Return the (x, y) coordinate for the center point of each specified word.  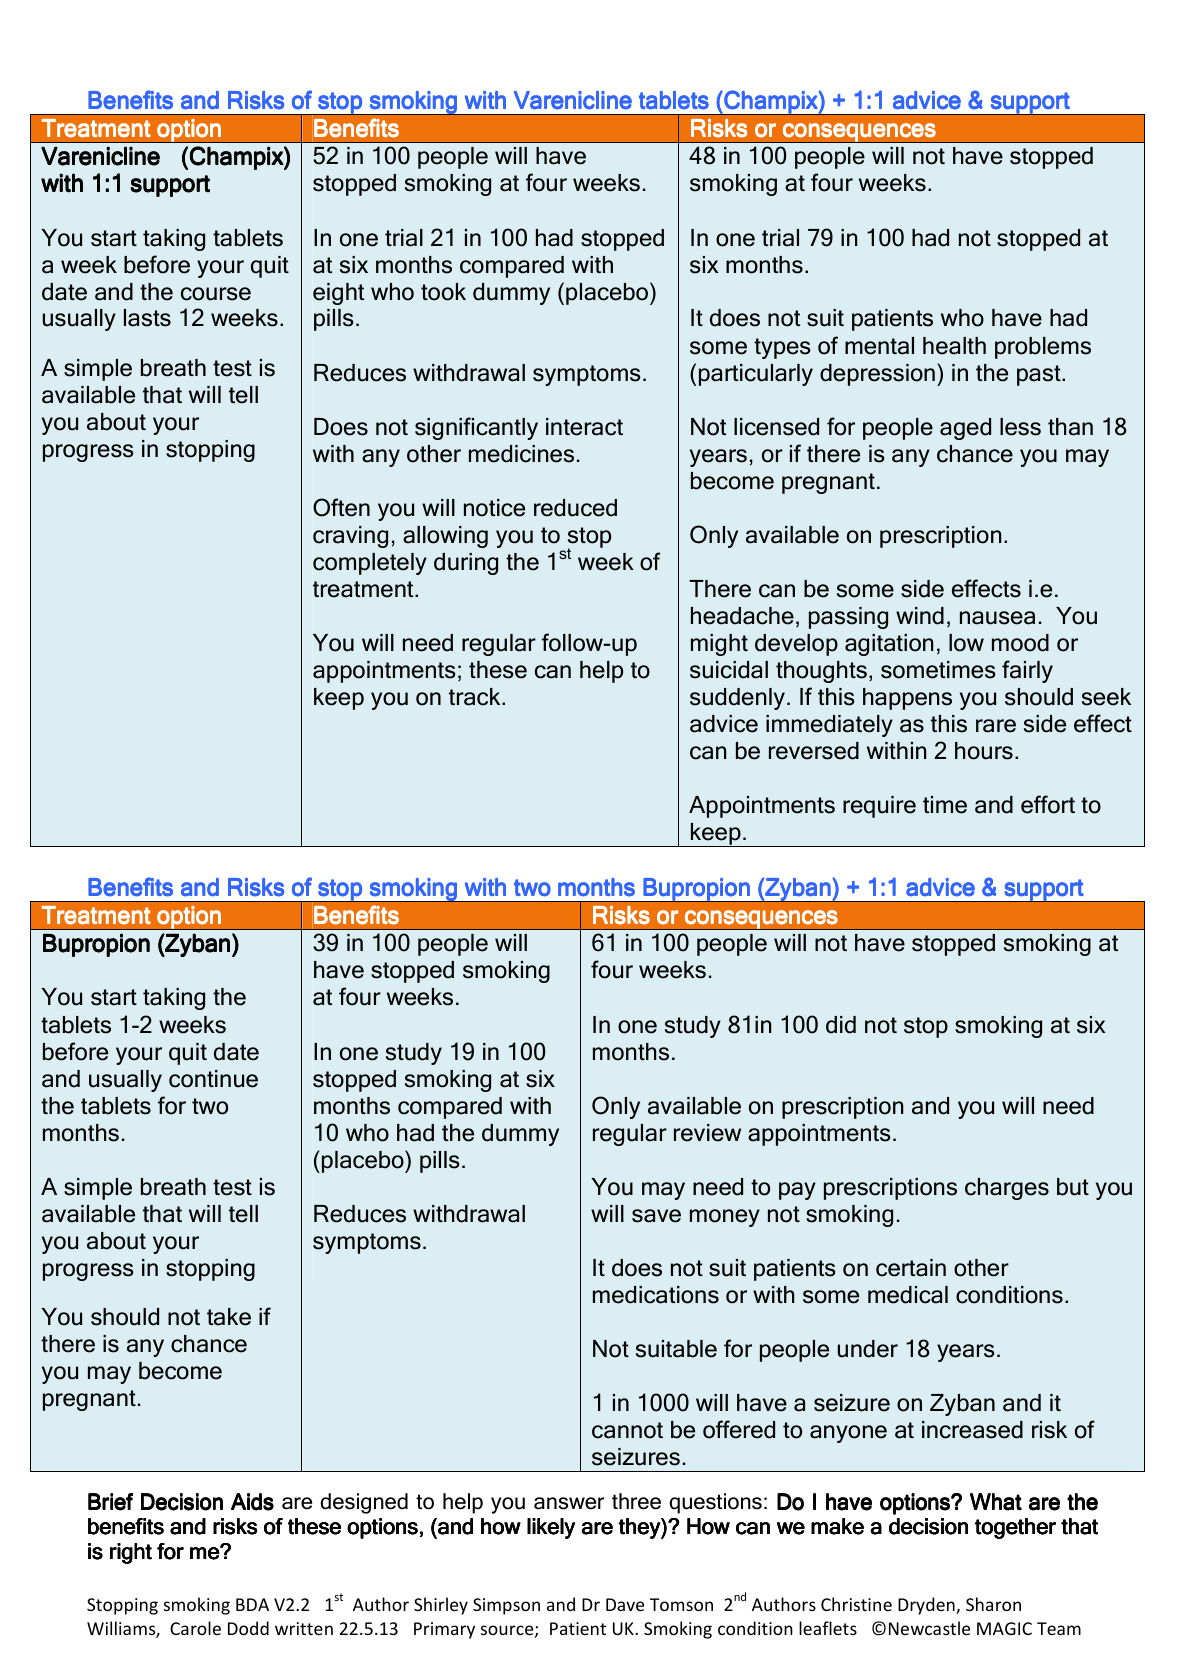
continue (213, 1079)
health (954, 346)
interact (584, 427)
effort (1048, 804)
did (841, 1025)
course (216, 294)
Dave (625, 1604)
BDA (252, 1604)
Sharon (993, 1604)
